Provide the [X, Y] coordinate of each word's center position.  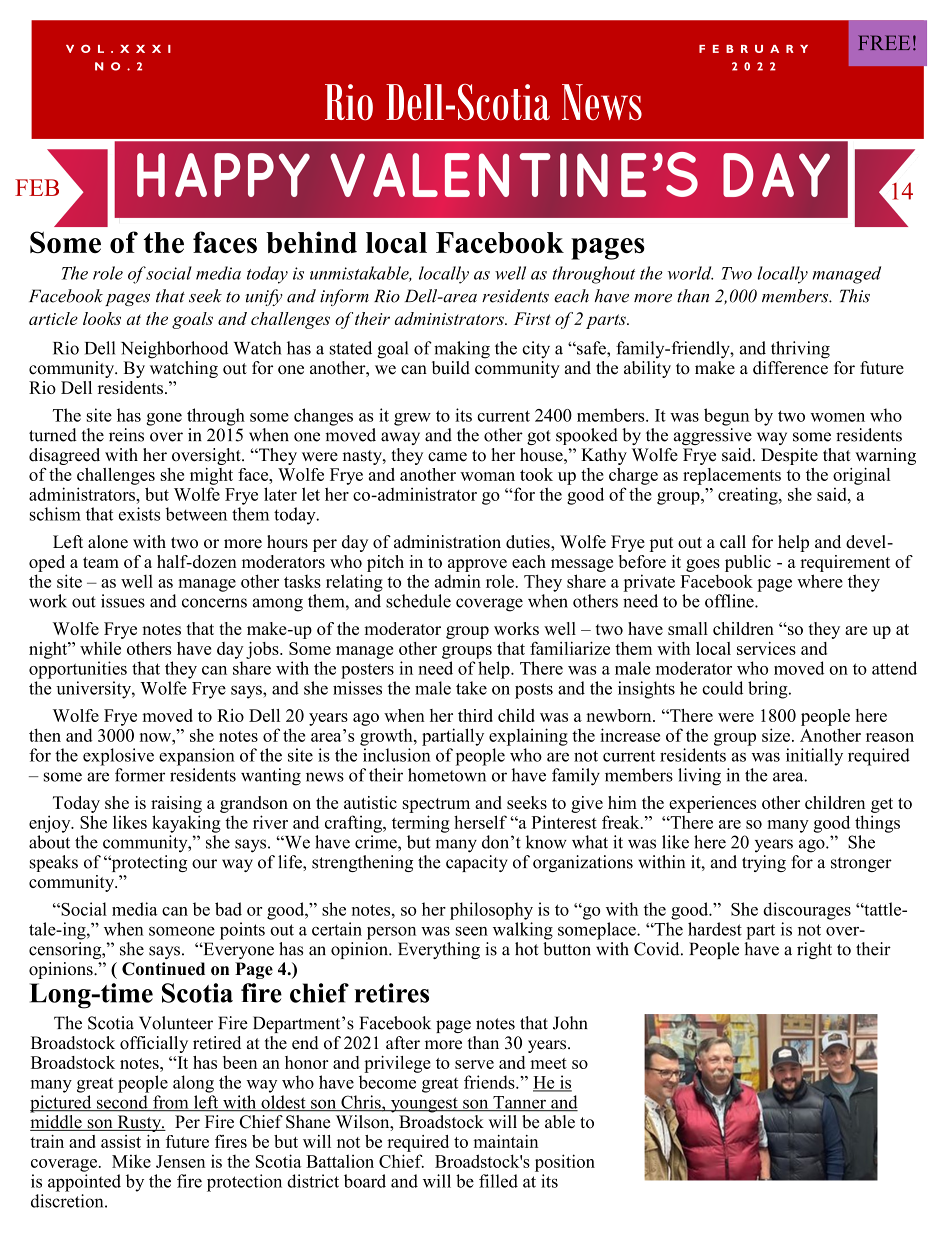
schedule [418, 601]
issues [123, 601]
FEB [37, 187]
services [766, 648]
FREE [884, 42]
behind [311, 242]
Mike [131, 1161]
